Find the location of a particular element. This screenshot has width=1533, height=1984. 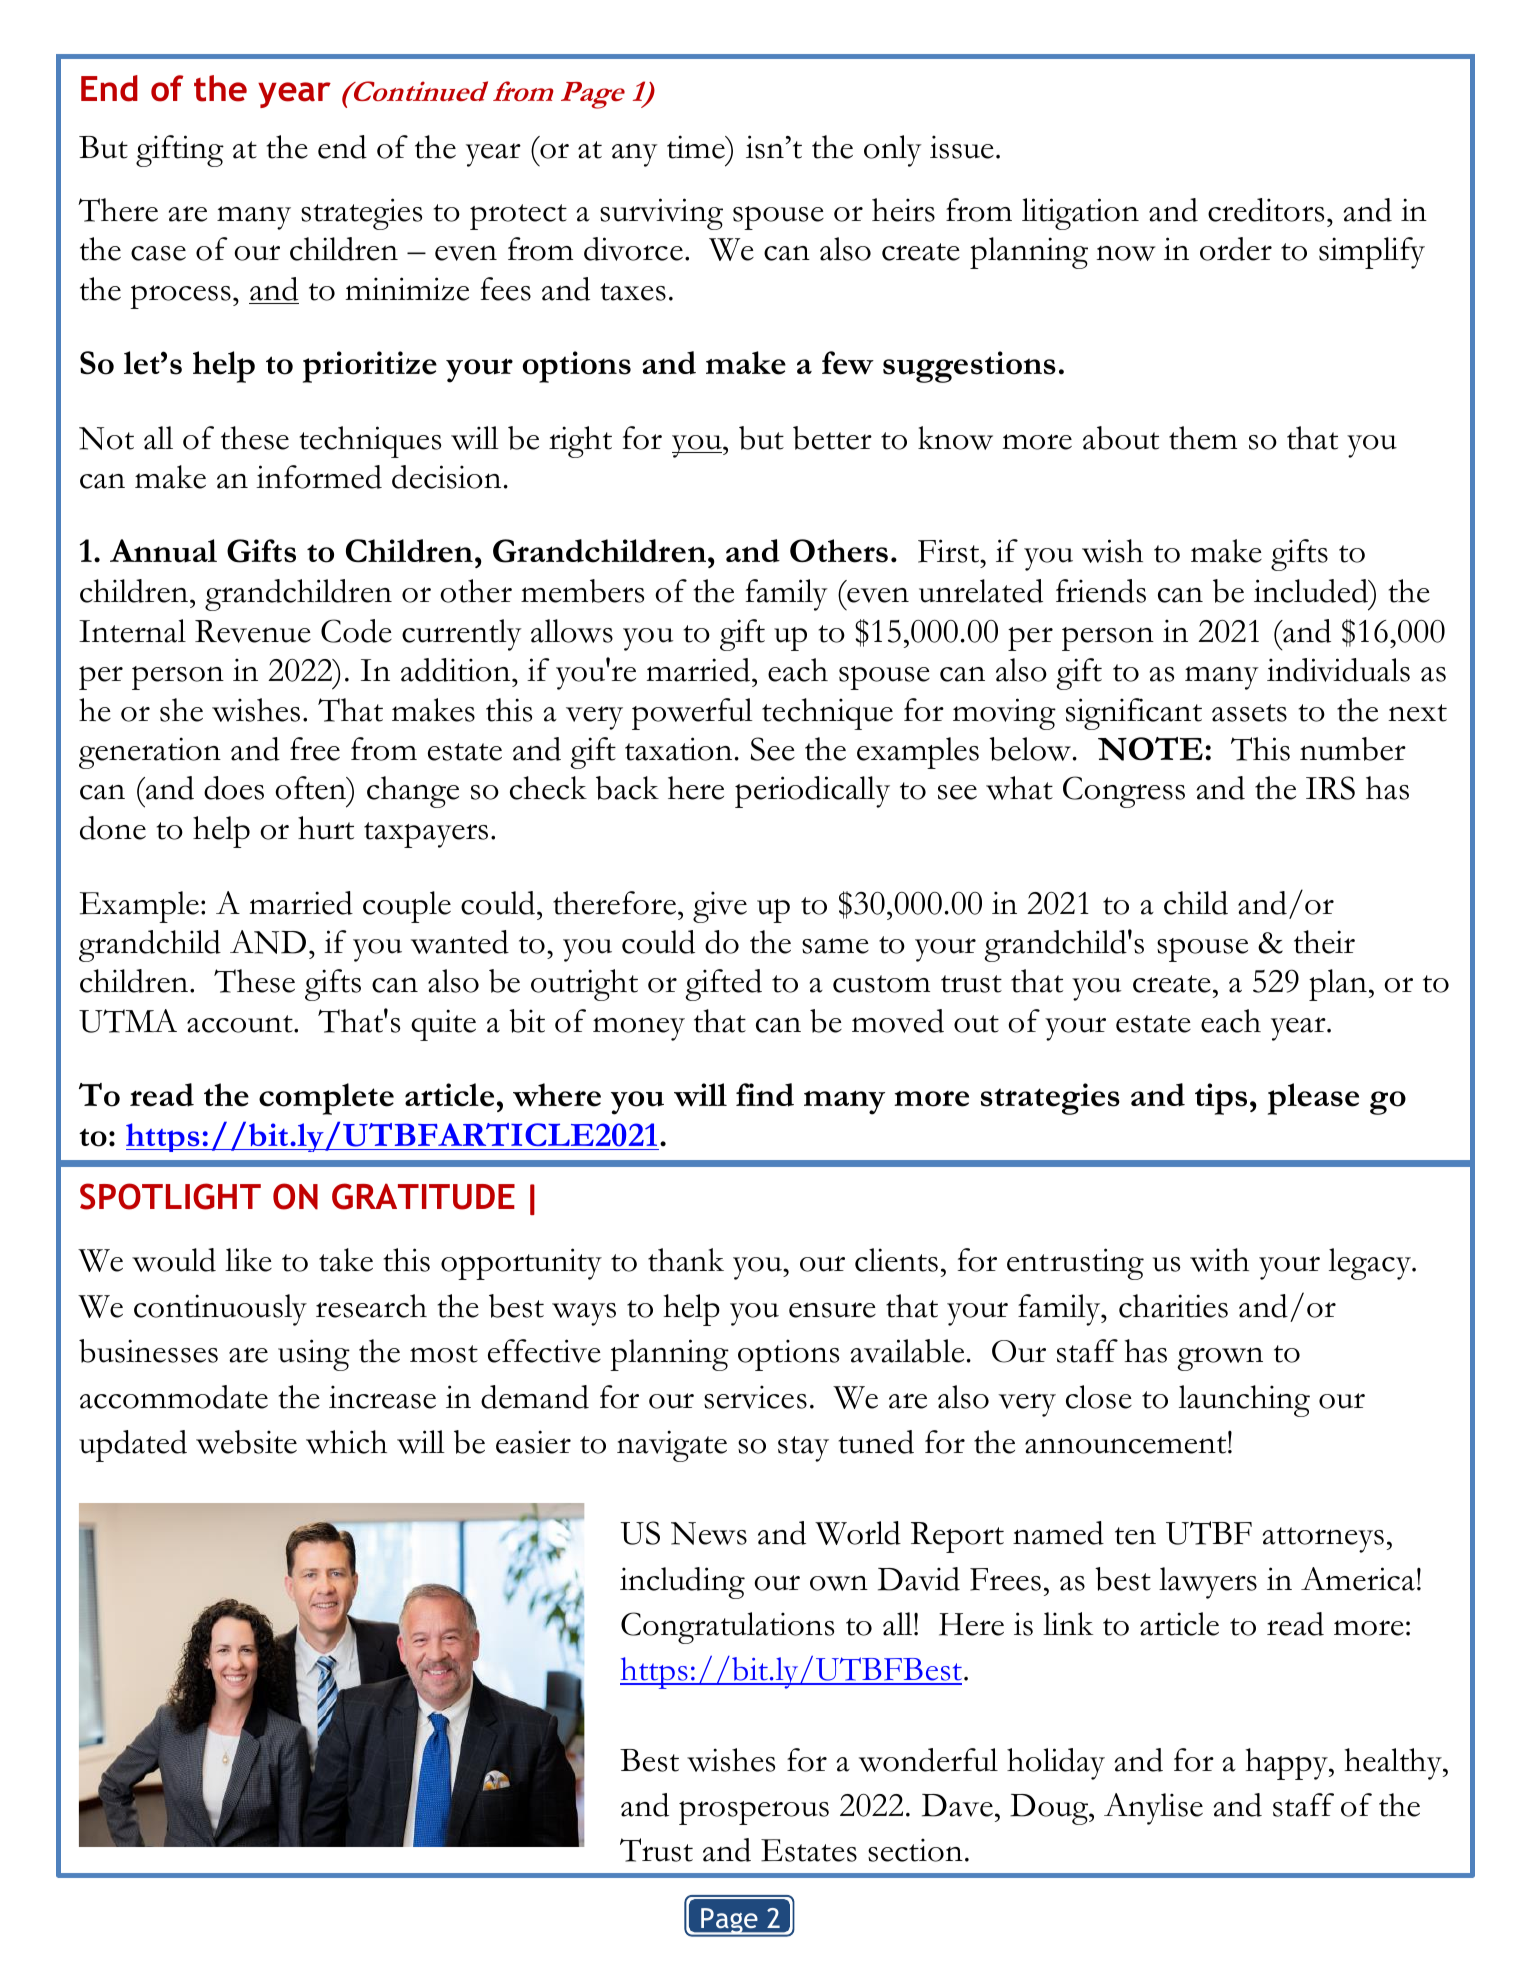

same is located at coordinates (835, 946).
